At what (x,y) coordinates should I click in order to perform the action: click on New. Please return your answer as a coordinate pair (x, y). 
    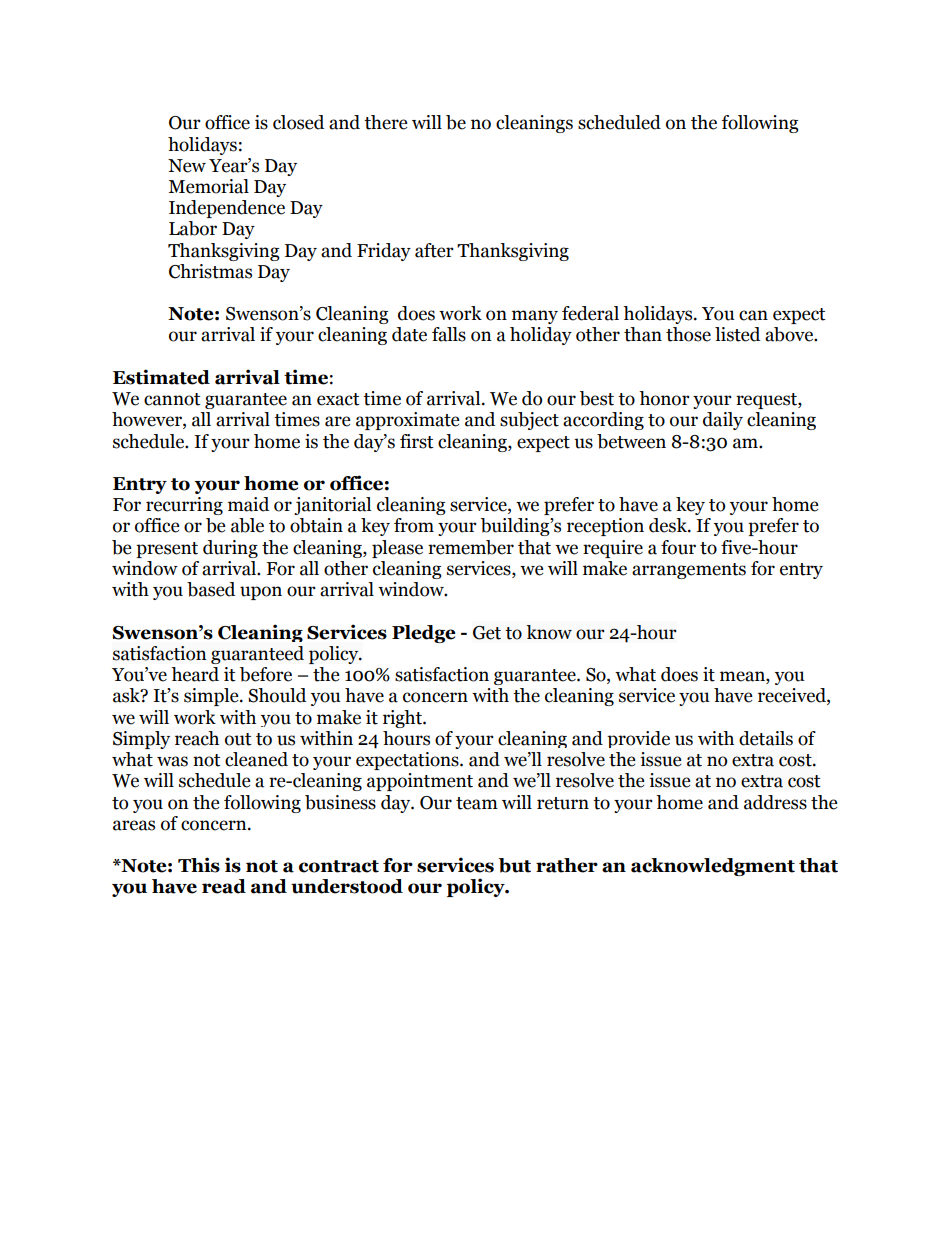
    Looking at the image, I should click on (187, 166).
